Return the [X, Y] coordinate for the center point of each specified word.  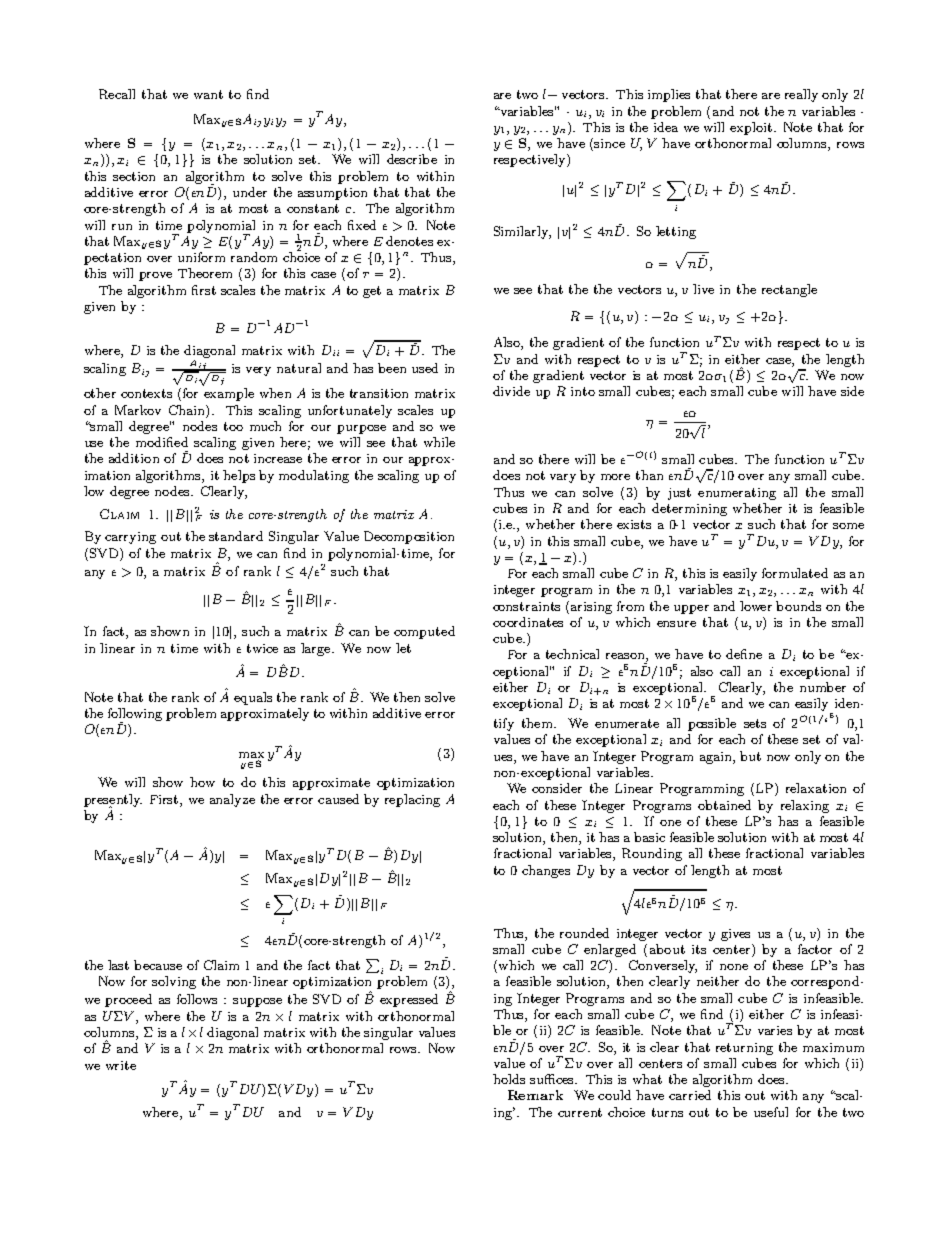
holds [509, 1079]
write [121, 1065]
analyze [232, 800]
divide [511, 391]
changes [546, 871]
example [229, 394]
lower [756, 606]
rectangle [789, 290]
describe [412, 159]
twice [262, 648]
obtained [724, 805]
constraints [526, 606]
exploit [751, 128]
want [208, 94]
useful [771, 1112]
